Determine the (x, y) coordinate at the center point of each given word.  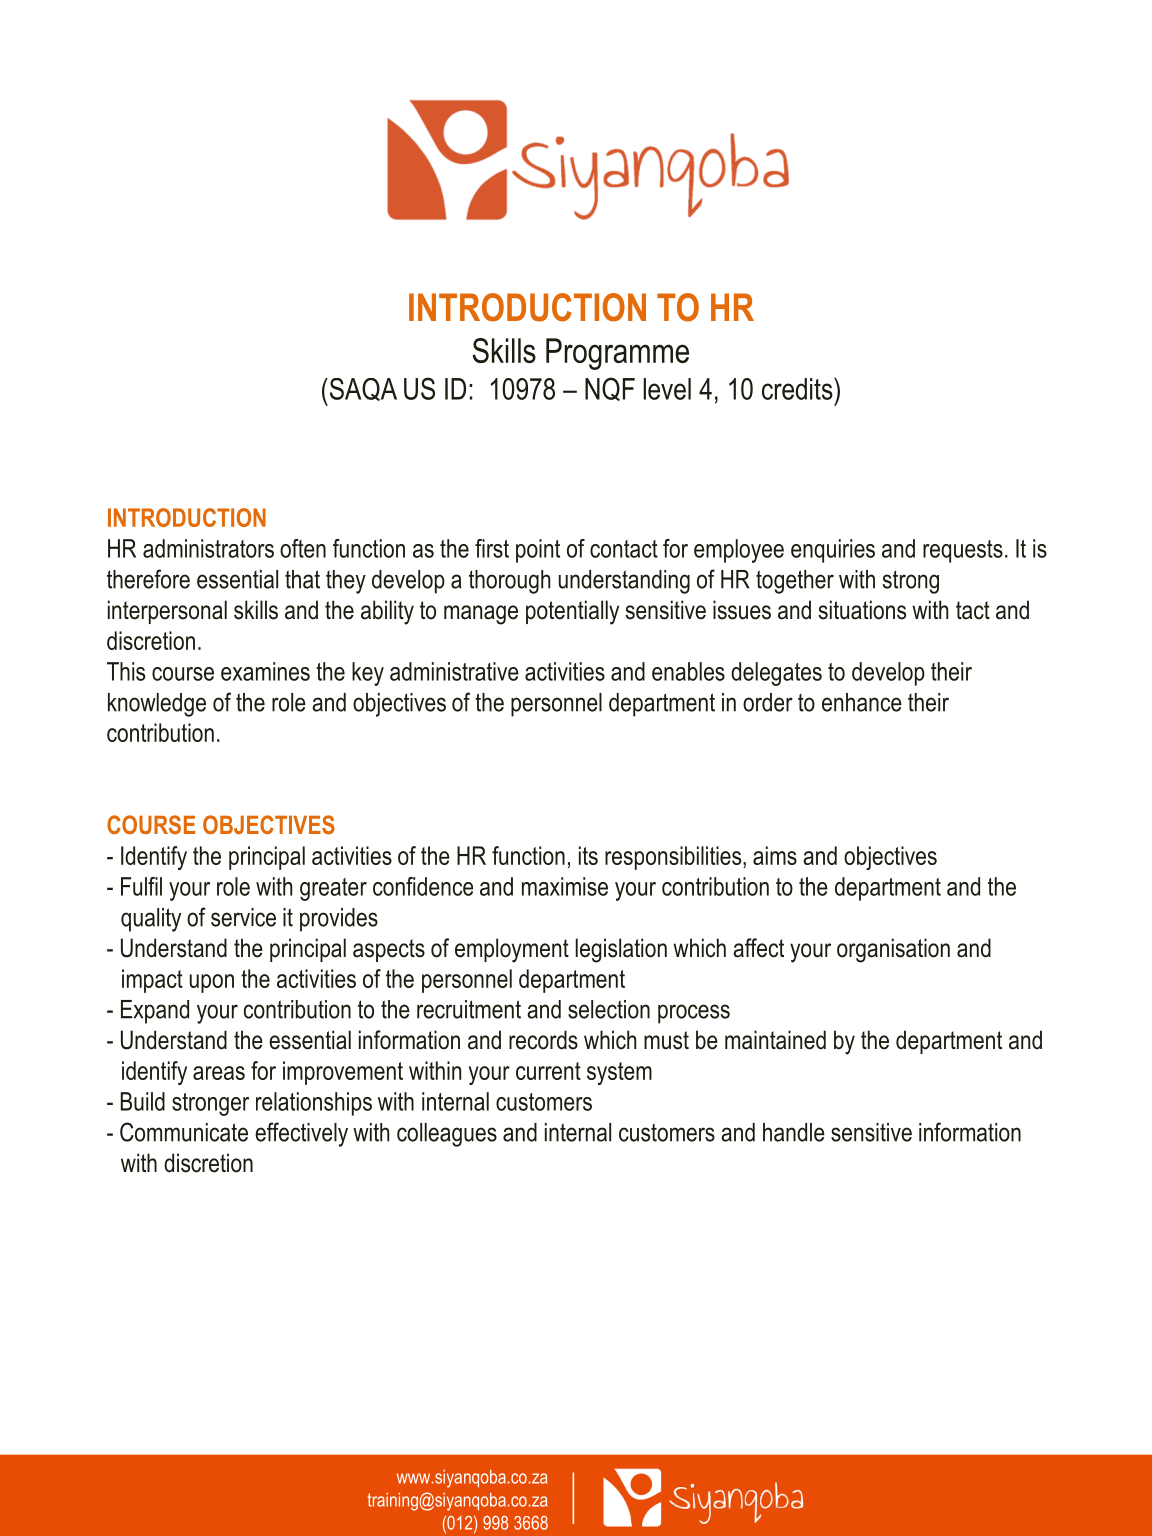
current (548, 1071)
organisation (893, 950)
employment (512, 950)
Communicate (184, 1132)
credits (798, 388)
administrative (454, 671)
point (538, 551)
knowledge (157, 705)
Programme (617, 354)
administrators (208, 548)
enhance (862, 702)
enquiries (833, 551)
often (303, 548)
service (243, 917)
